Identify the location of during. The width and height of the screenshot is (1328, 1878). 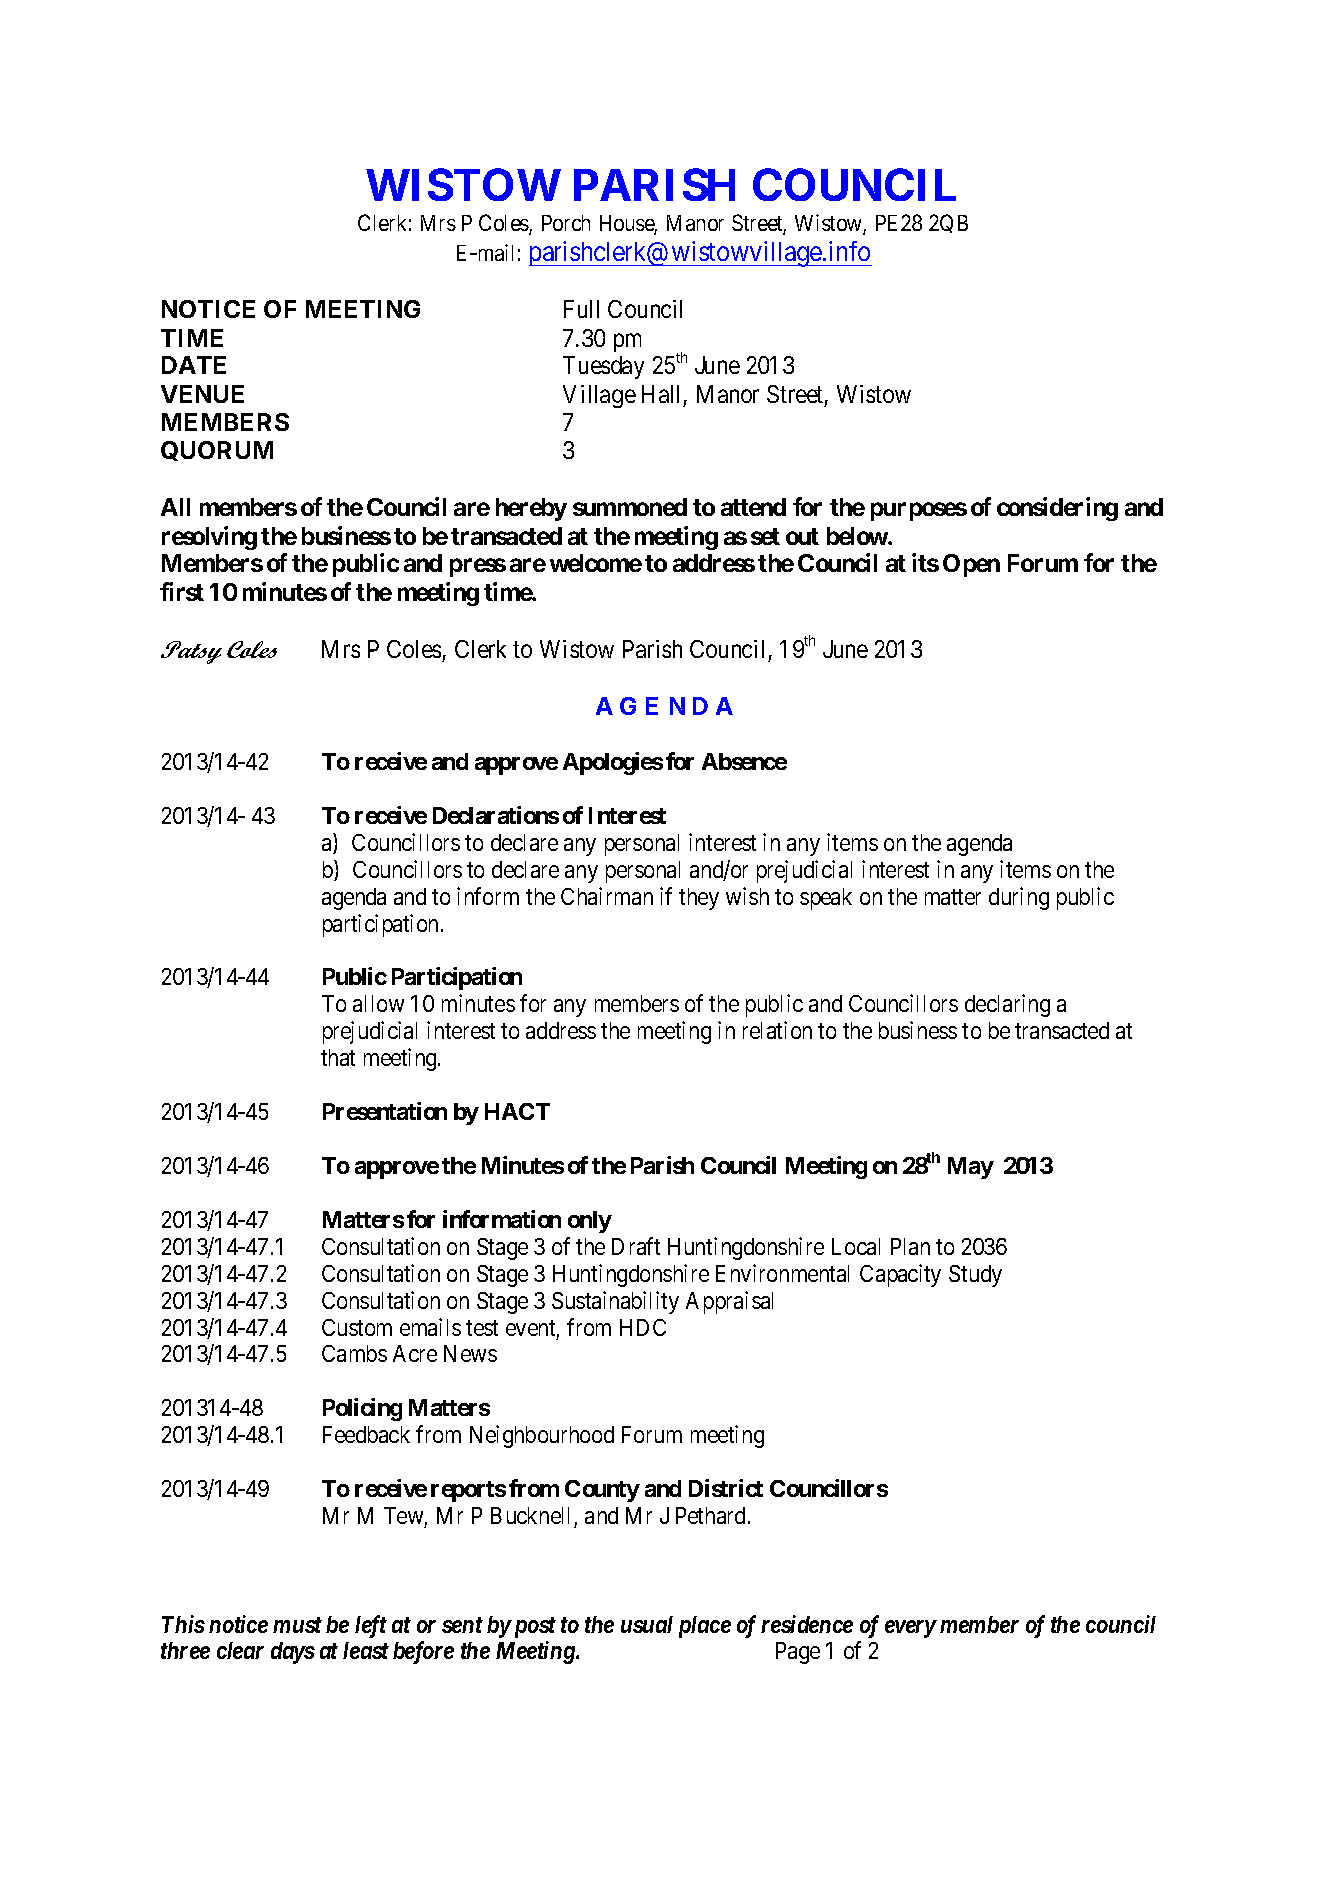
(1019, 898).
